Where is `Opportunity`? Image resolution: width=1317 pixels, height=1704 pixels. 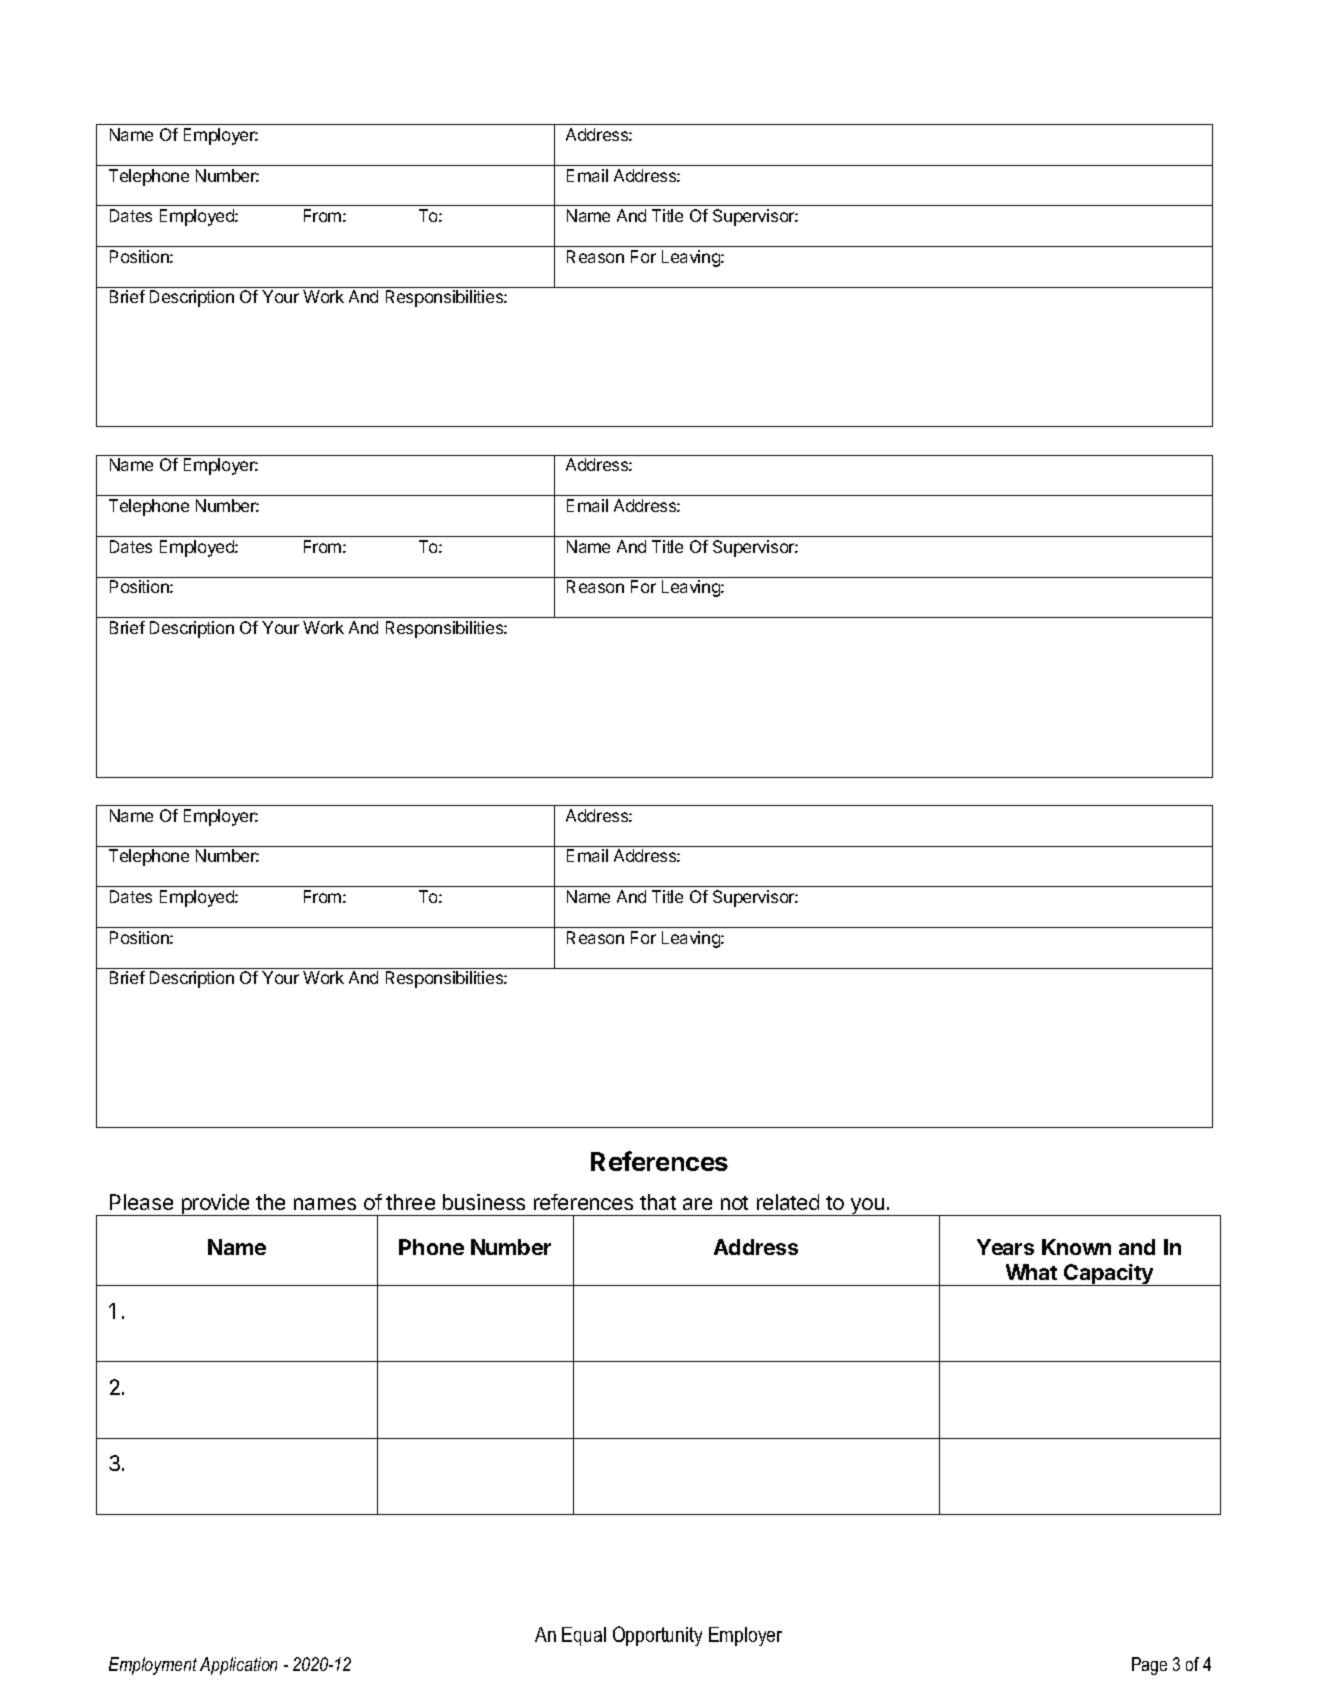 Opportunity is located at coordinates (657, 1636).
